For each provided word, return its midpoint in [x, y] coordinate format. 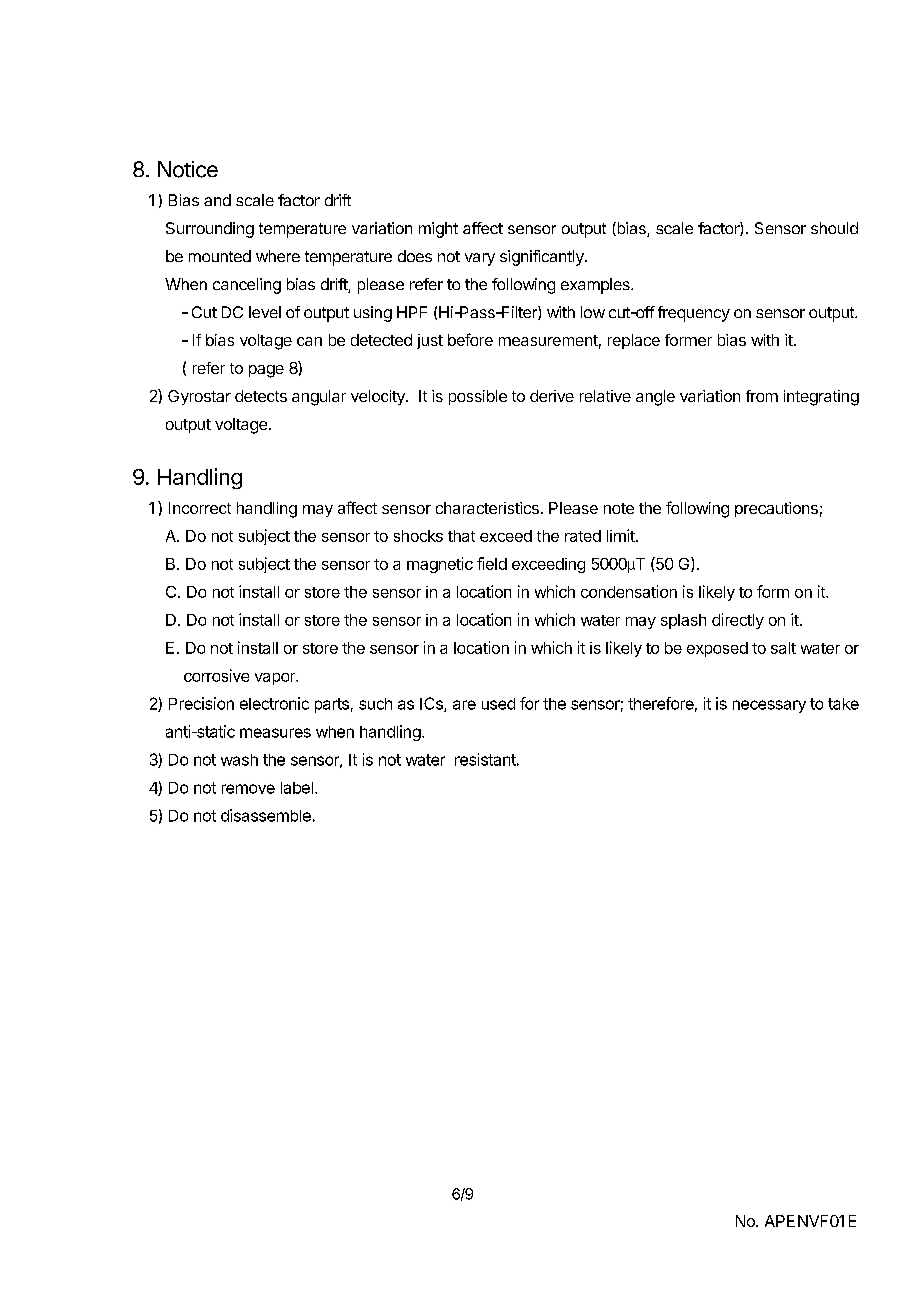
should [834, 228]
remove [248, 789]
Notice [188, 169]
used [498, 704]
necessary [769, 706]
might [438, 230]
